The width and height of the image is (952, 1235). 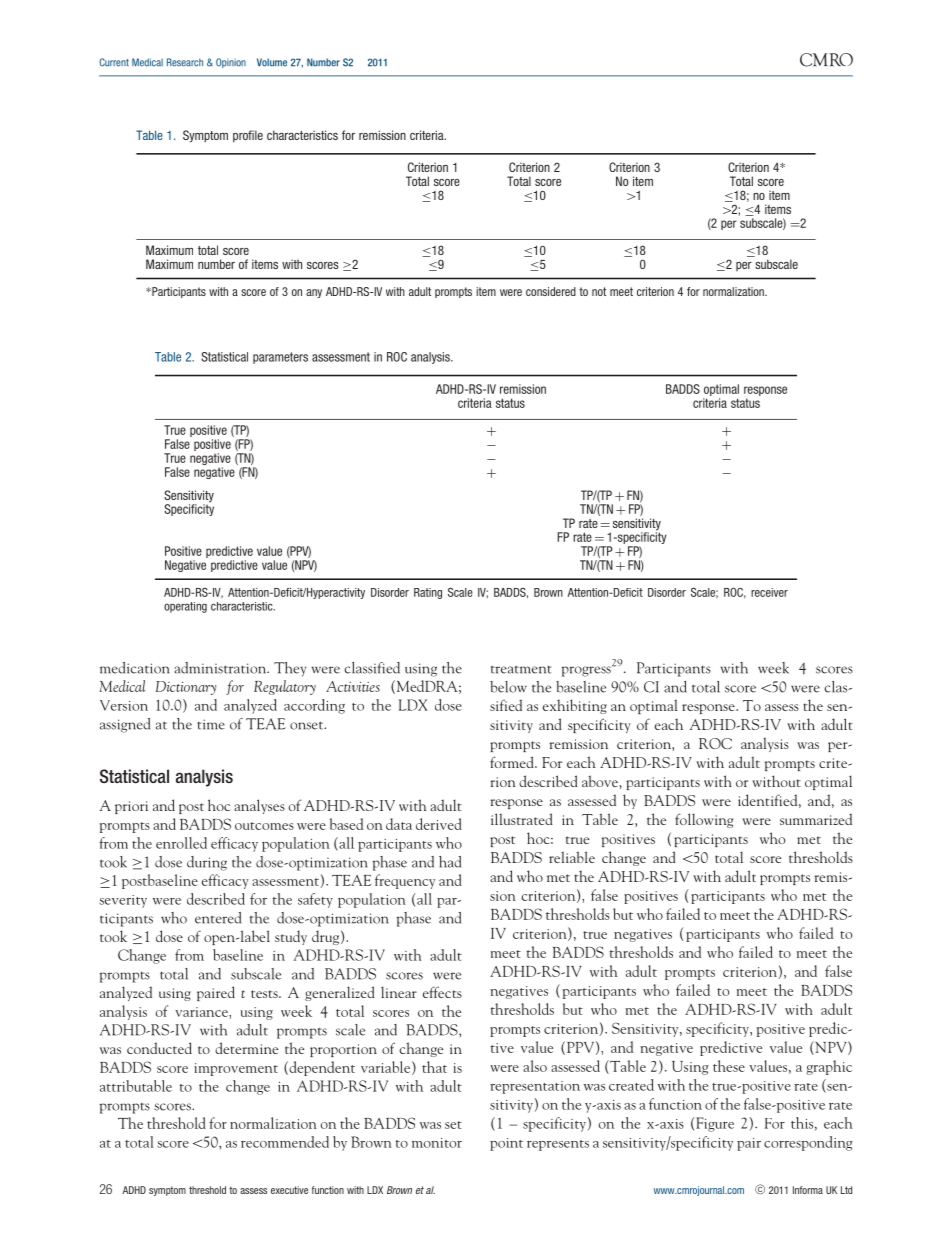 What do you see at coordinates (599, 291) in the image?
I see `not` at bounding box center [599, 291].
